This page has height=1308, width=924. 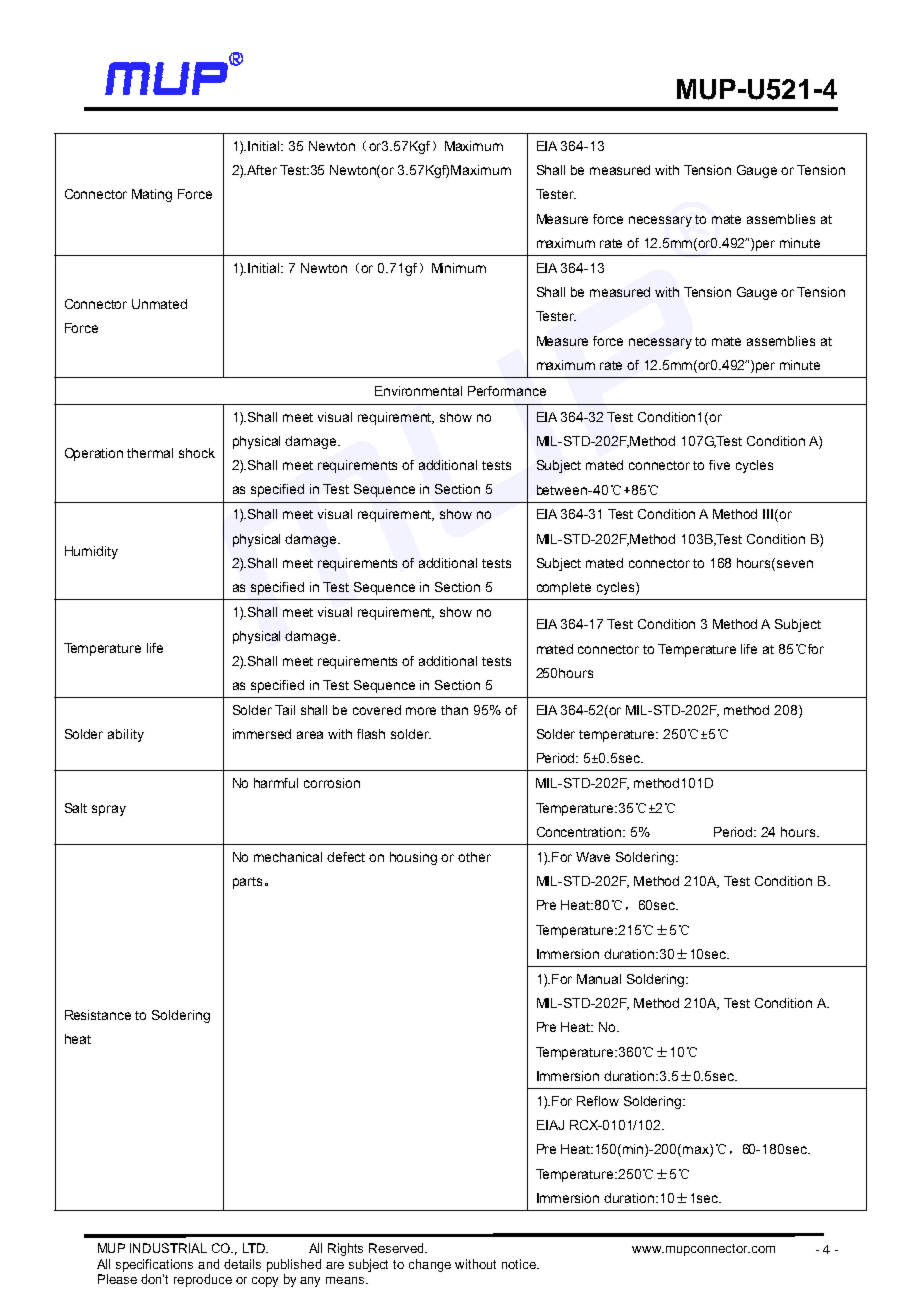 What do you see at coordinates (91, 552) in the page?
I see `Humidity` at bounding box center [91, 552].
